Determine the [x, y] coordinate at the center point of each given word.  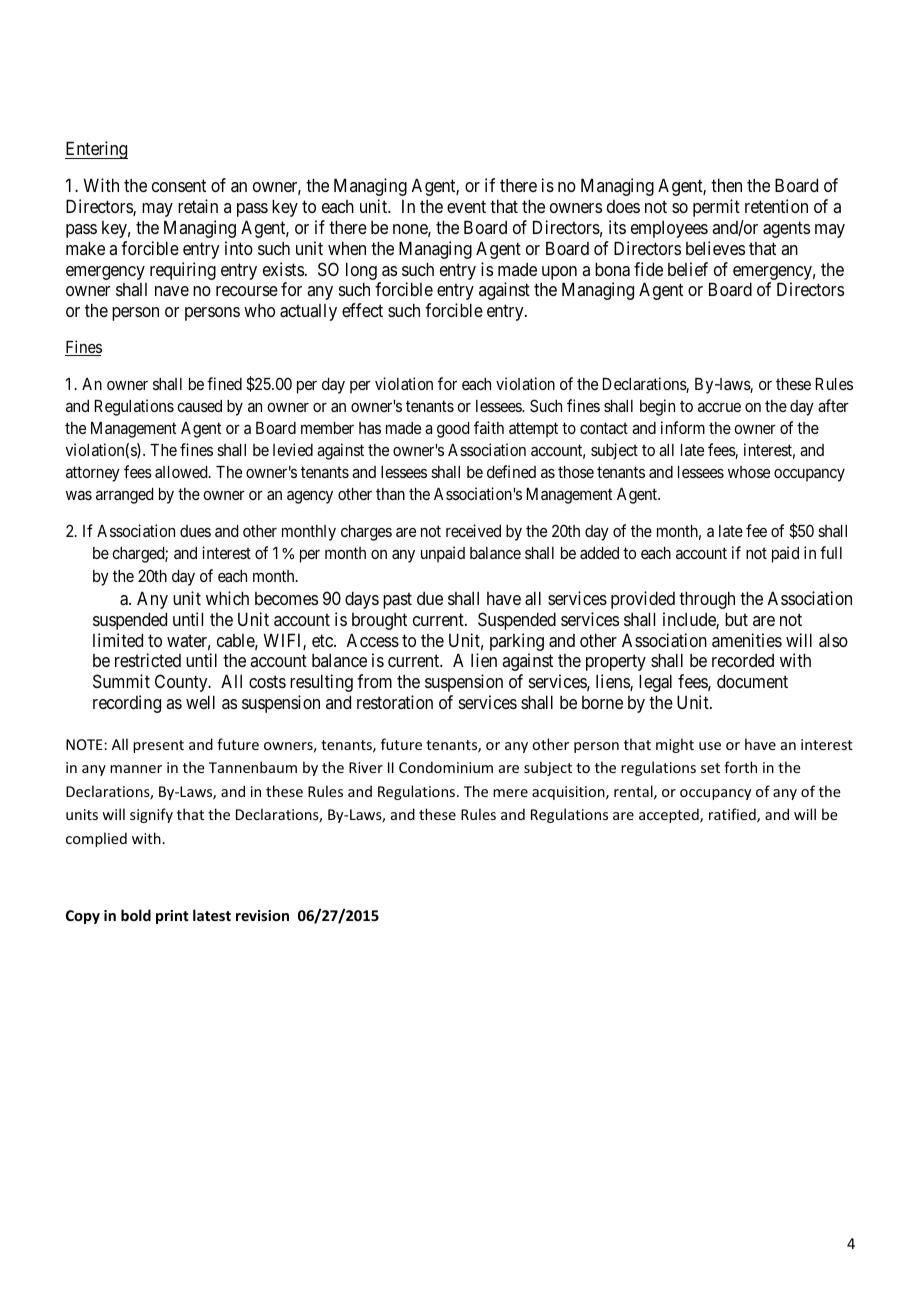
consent [179, 186]
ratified [733, 815]
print [172, 917]
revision [262, 915]
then [726, 185]
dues [195, 531]
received [473, 530]
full [831, 552]
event [466, 207]
